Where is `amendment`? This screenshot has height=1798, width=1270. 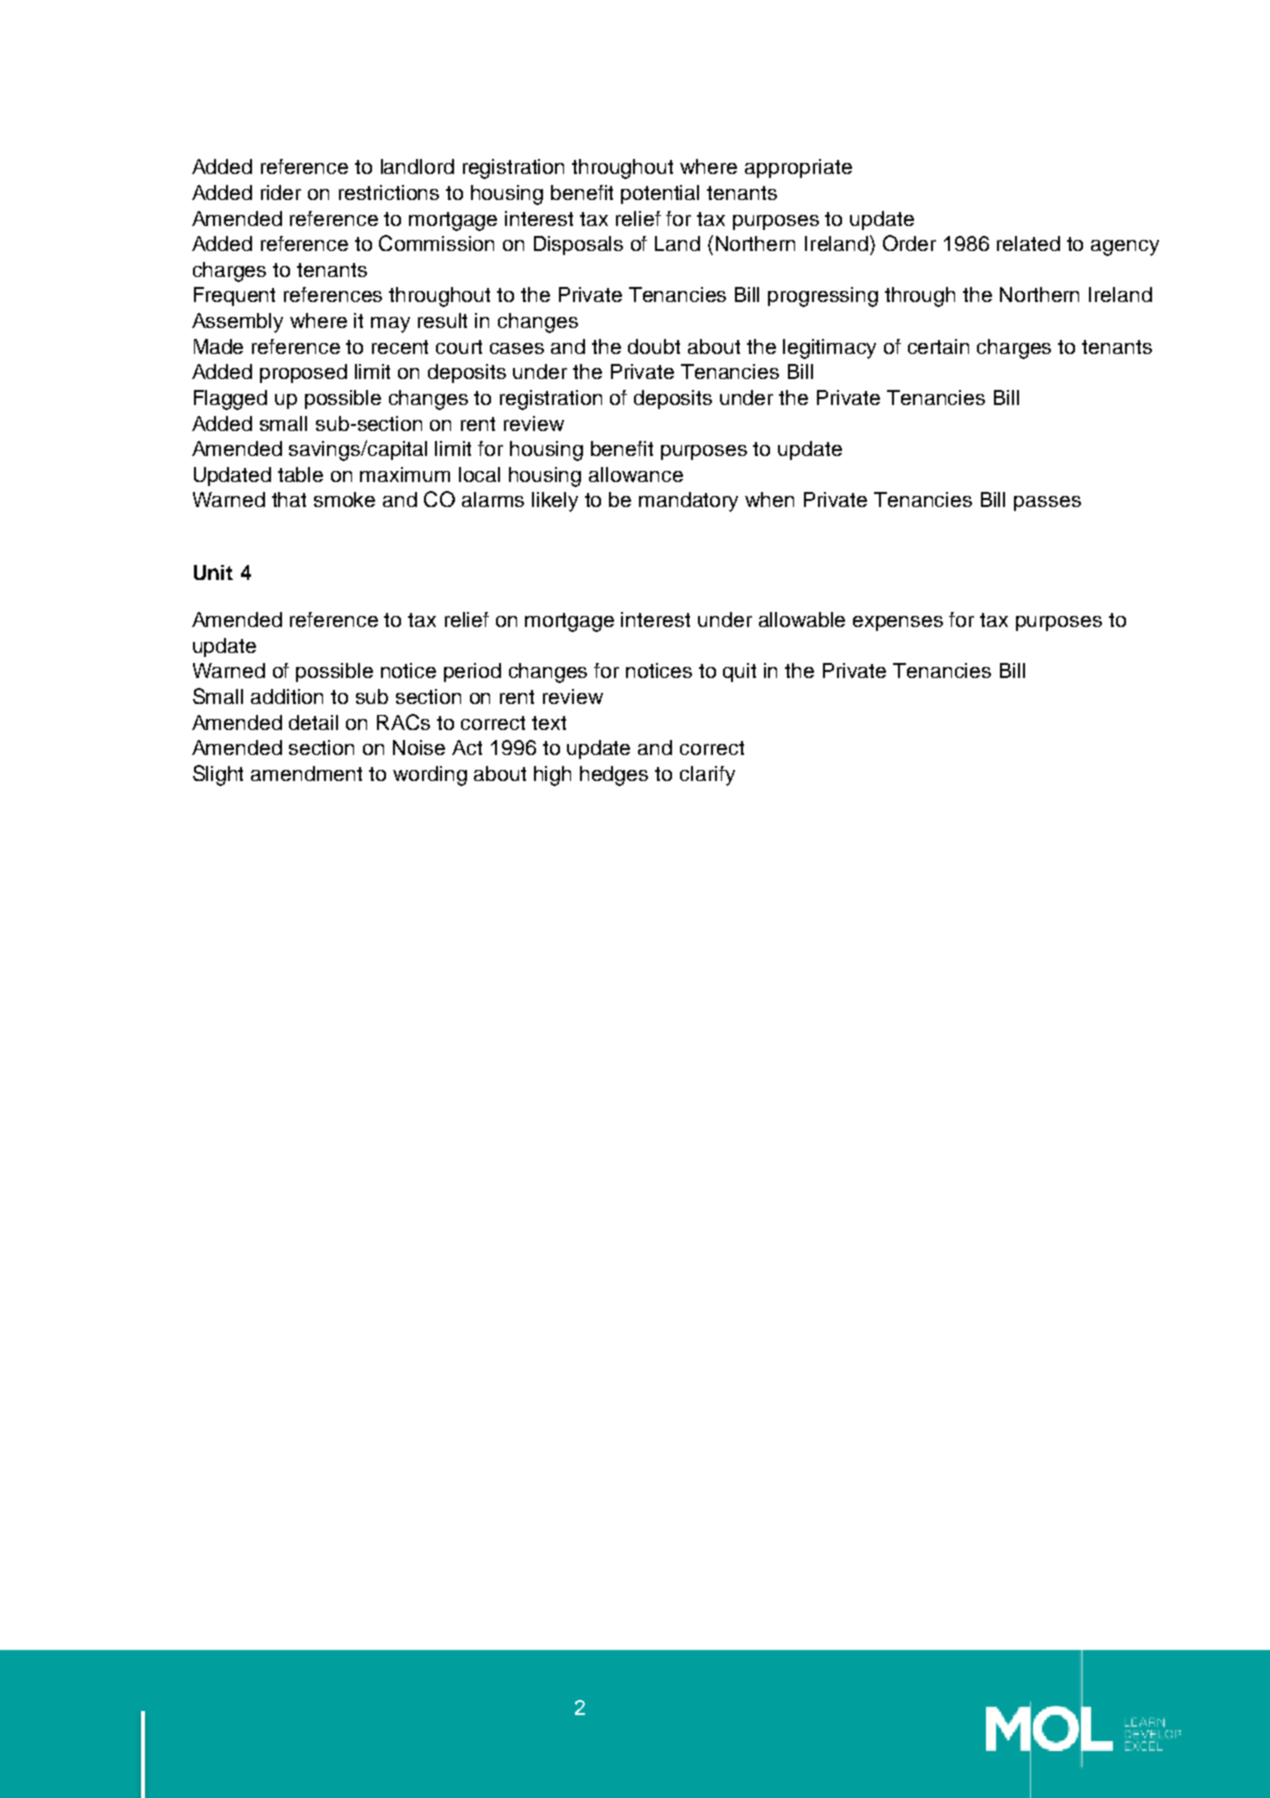
amendment is located at coordinates (306, 773).
